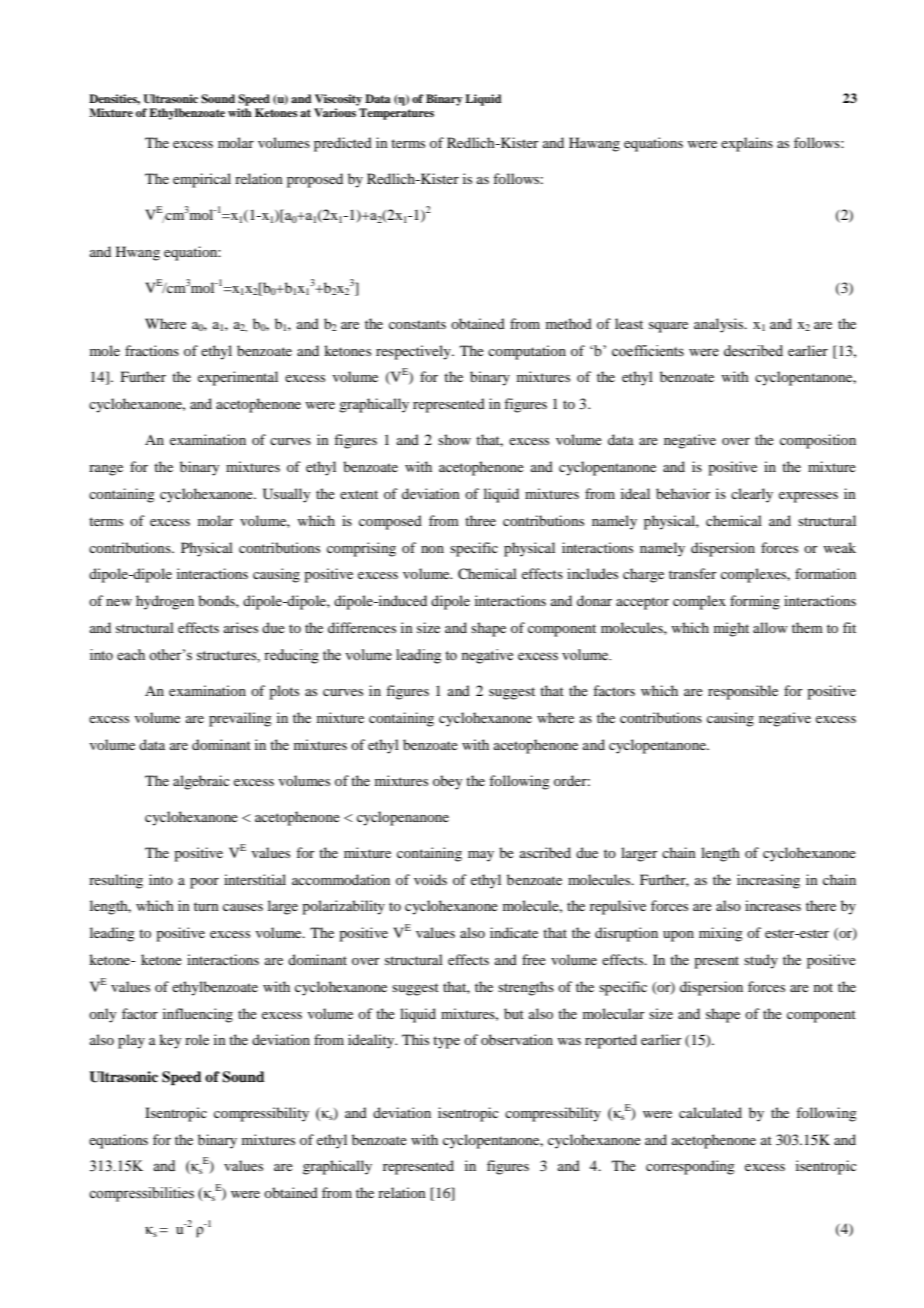  What do you see at coordinates (770, 627) in the document?
I see `allow` at bounding box center [770, 627].
